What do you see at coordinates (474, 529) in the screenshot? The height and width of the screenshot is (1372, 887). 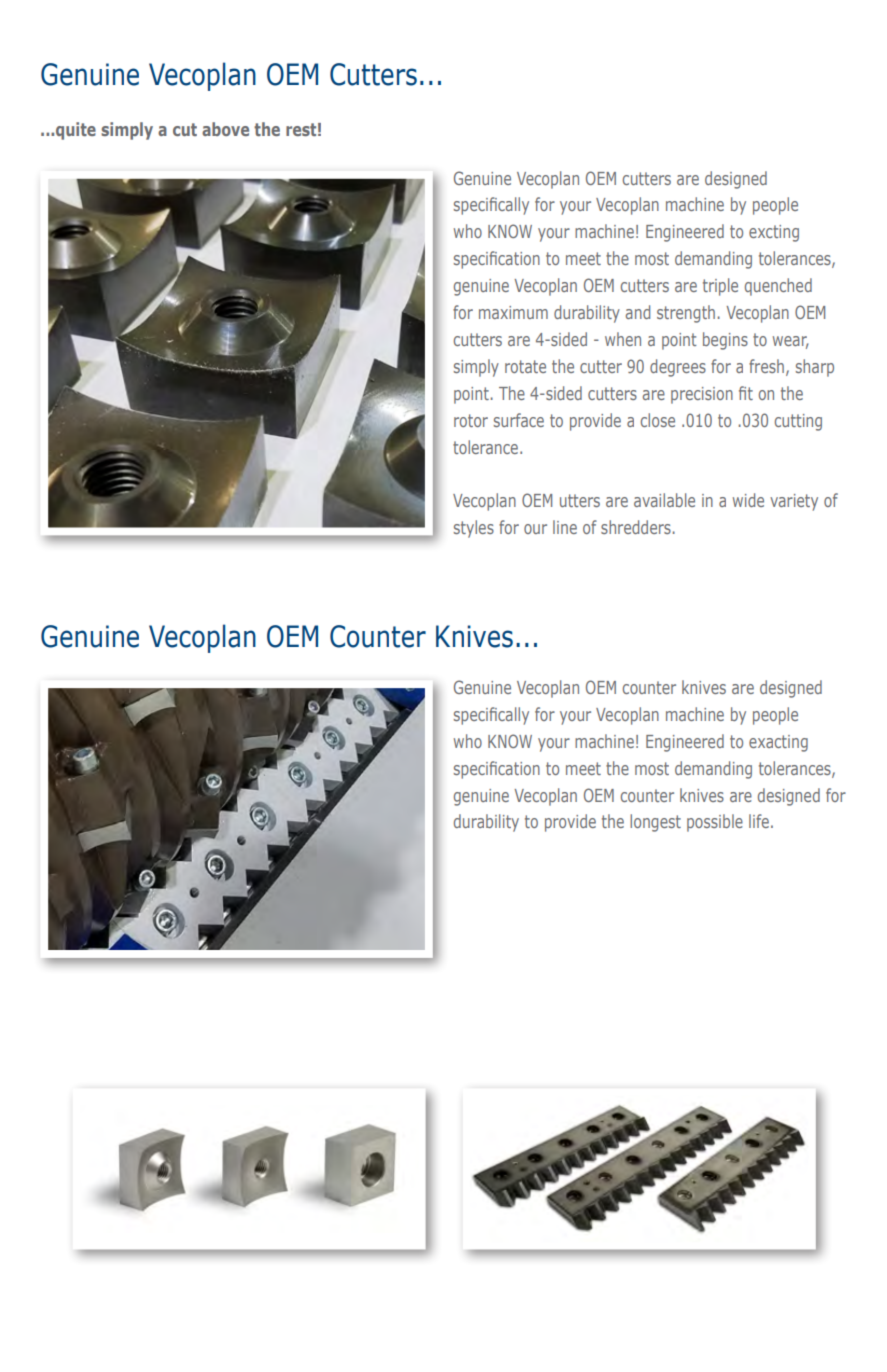 I see `styles` at bounding box center [474, 529].
